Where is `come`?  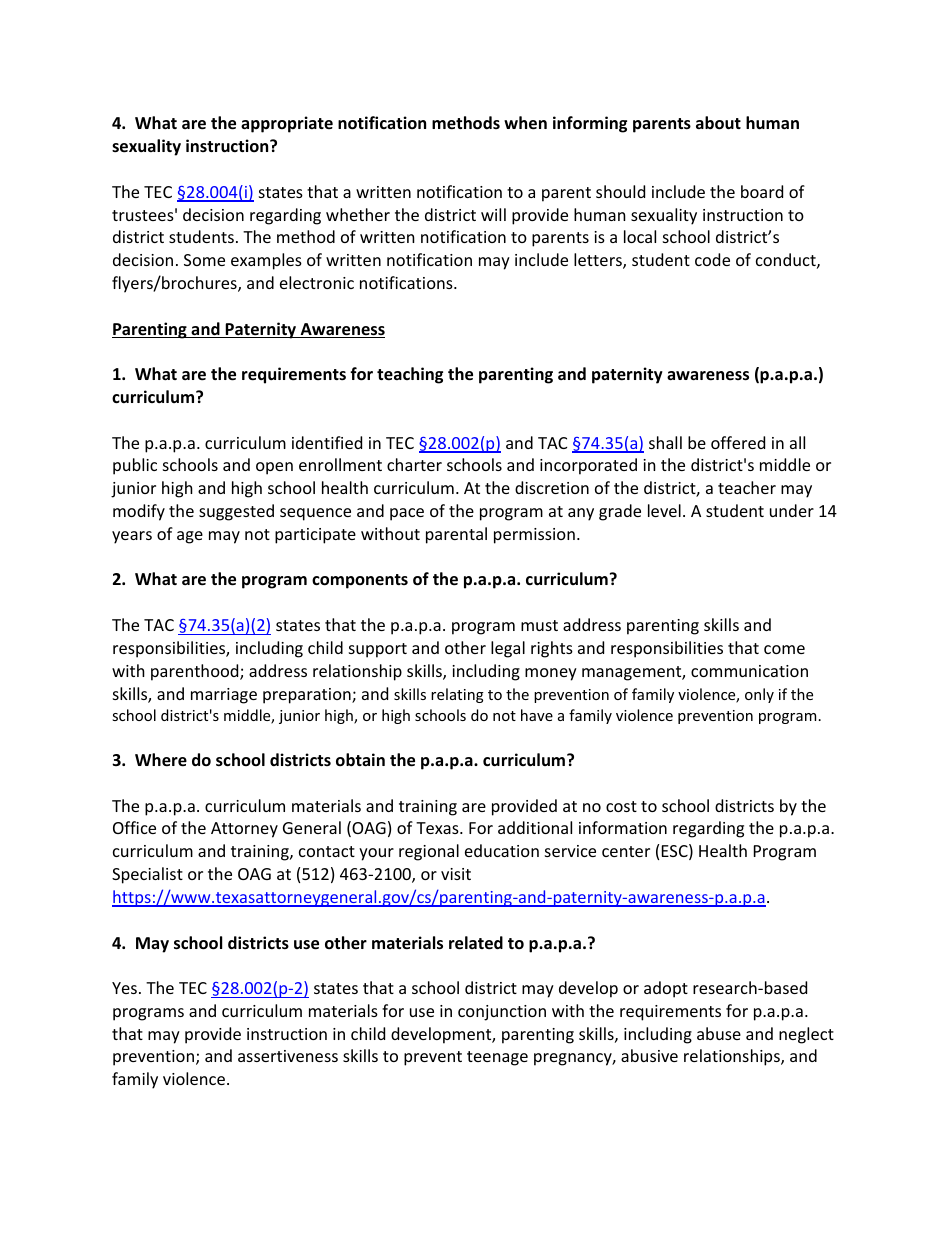
come is located at coordinates (784, 649).
